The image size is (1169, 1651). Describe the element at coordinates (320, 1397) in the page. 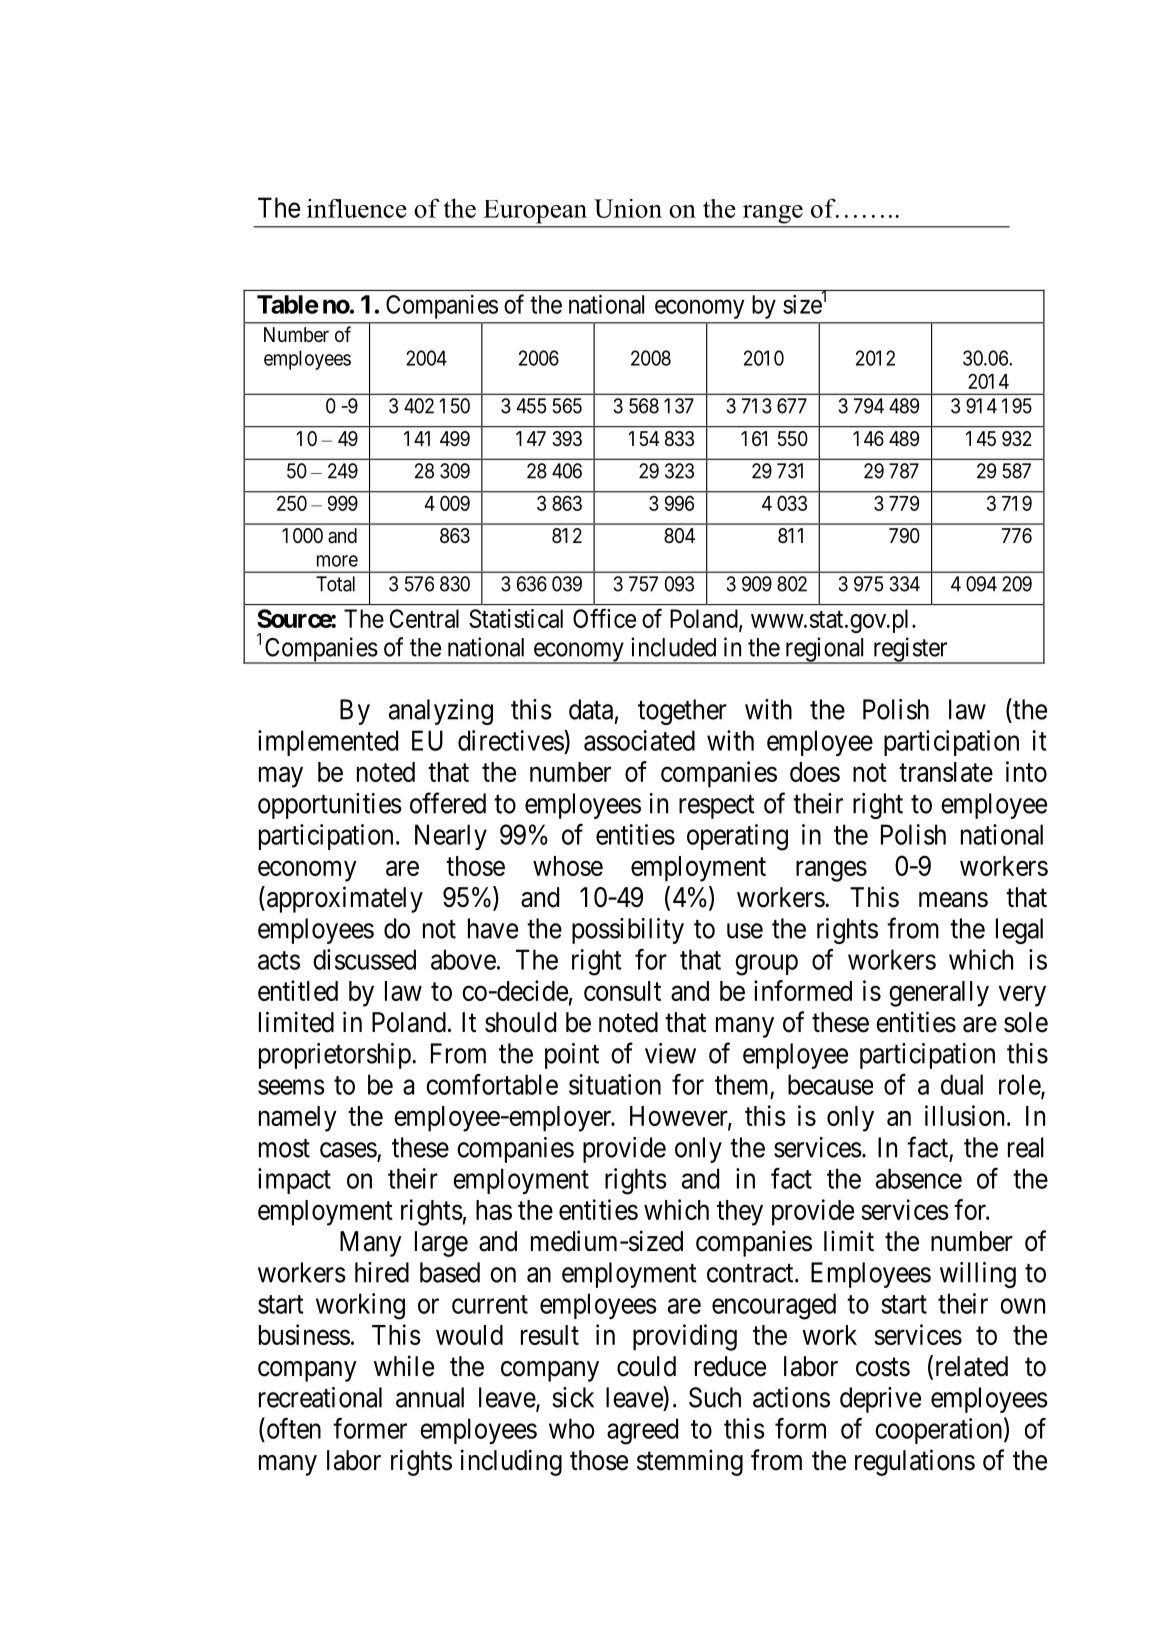

I see `recreational` at that location.
